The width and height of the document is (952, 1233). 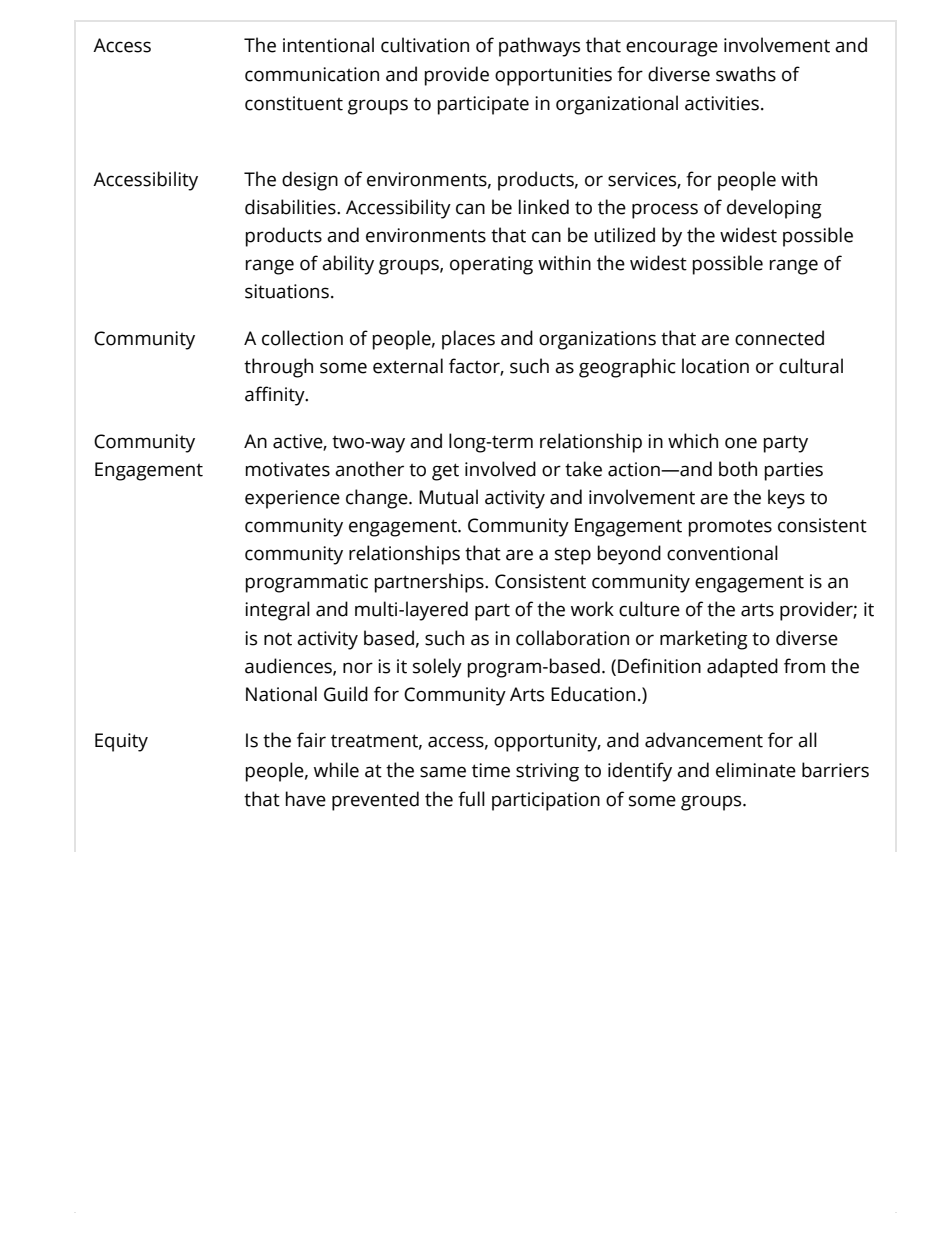 I want to click on experience, so click(x=292, y=499).
